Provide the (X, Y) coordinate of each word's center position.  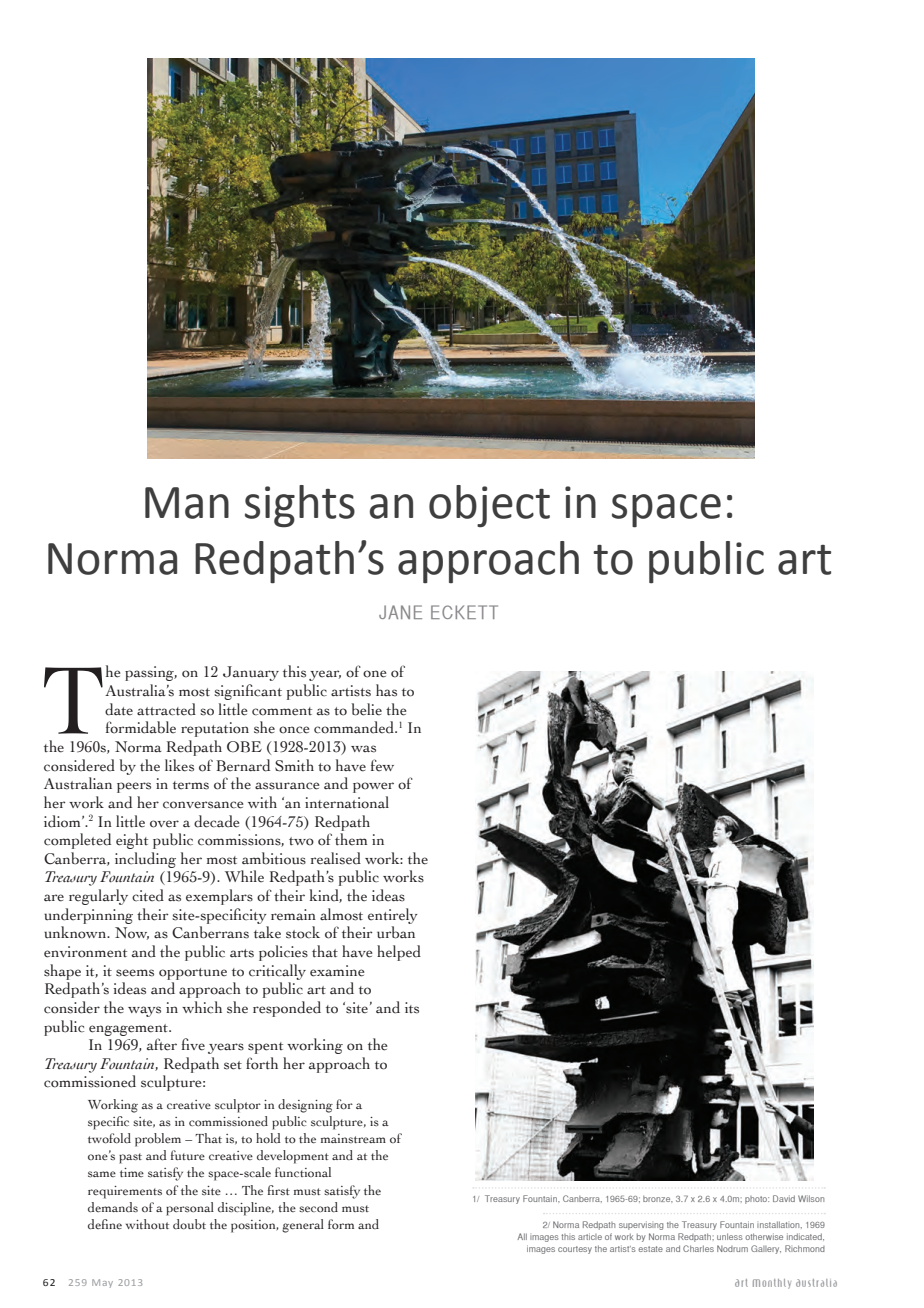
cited (148, 895)
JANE (400, 612)
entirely (393, 916)
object (489, 506)
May (102, 1283)
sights (300, 506)
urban (396, 932)
